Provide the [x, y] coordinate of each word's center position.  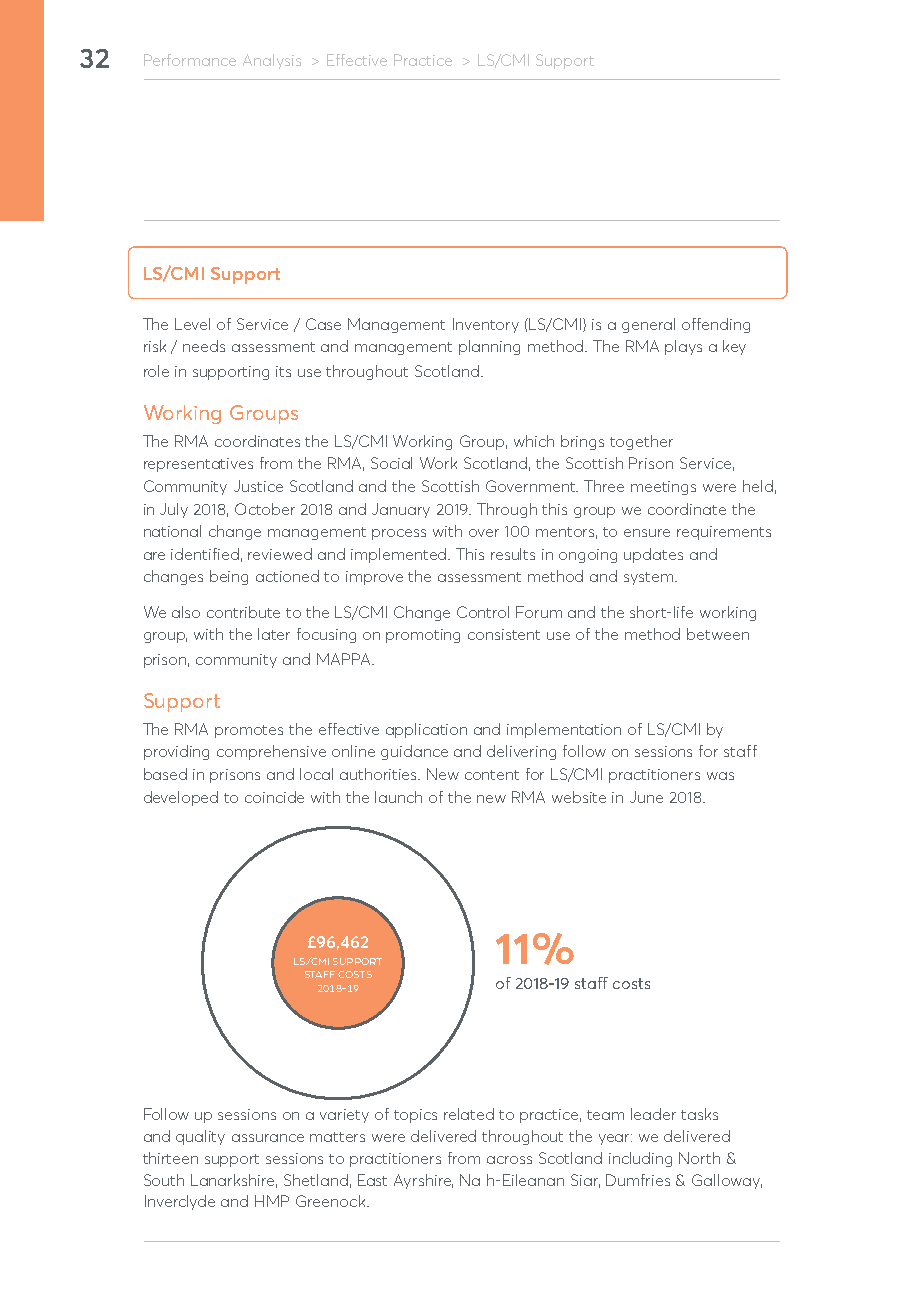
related [469, 1114]
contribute [243, 612]
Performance [190, 60]
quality [200, 1137]
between [718, 634]
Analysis [272, 61]
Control [483, 612]
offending [716, 325]
